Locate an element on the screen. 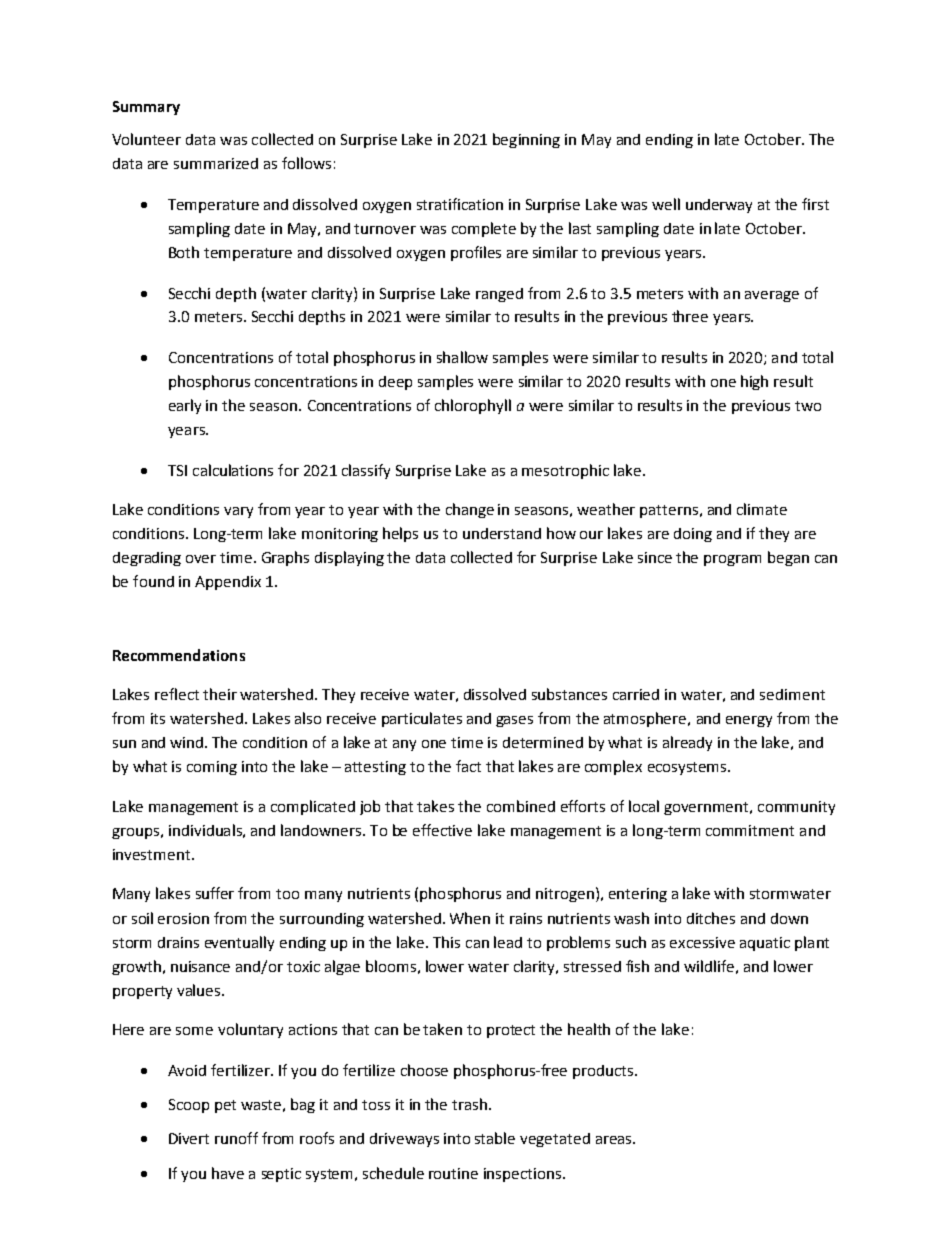  stable is located at coordinates (495, 1138).
